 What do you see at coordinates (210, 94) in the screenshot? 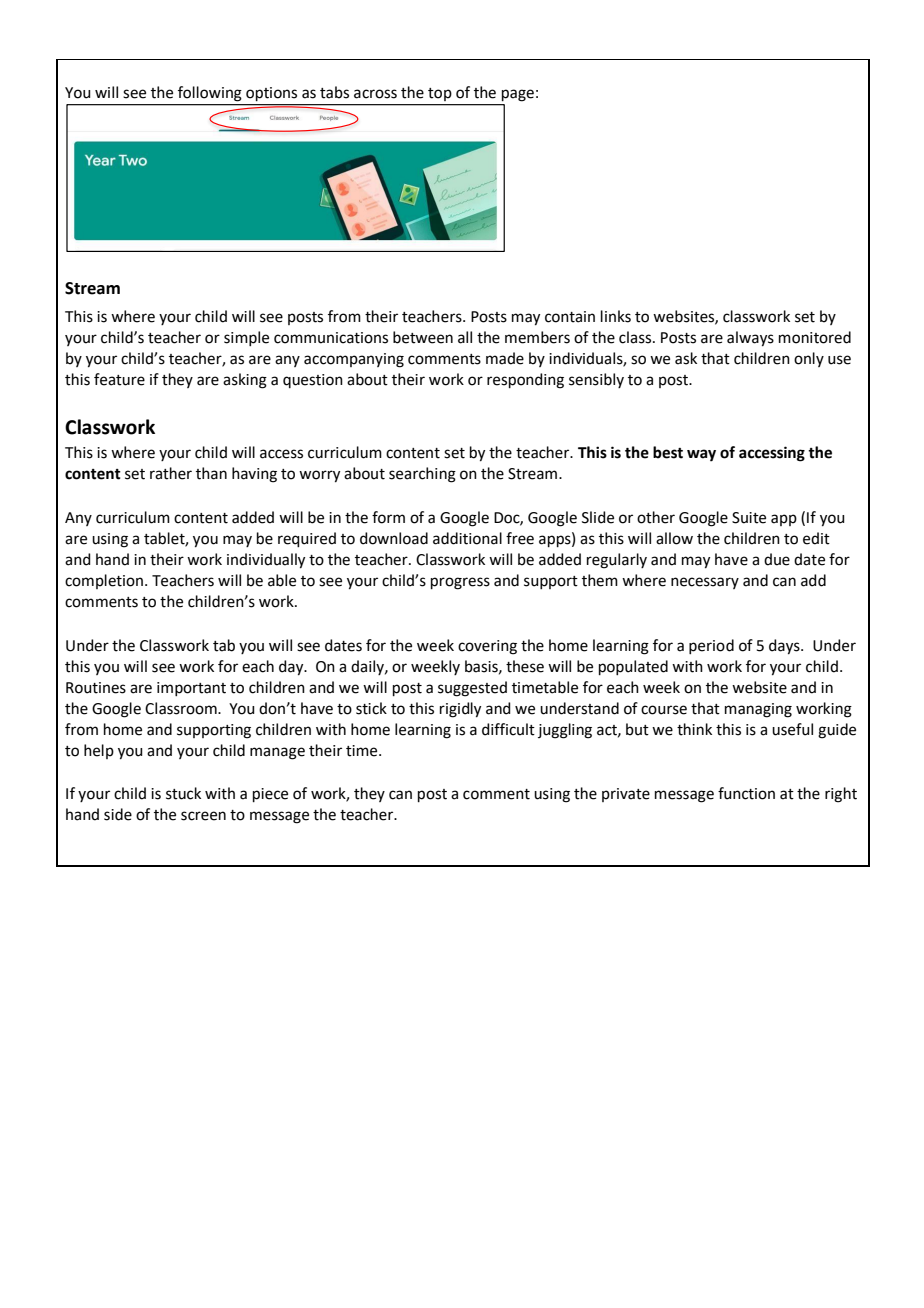
I see `following` at bounding box center [210, 94].
